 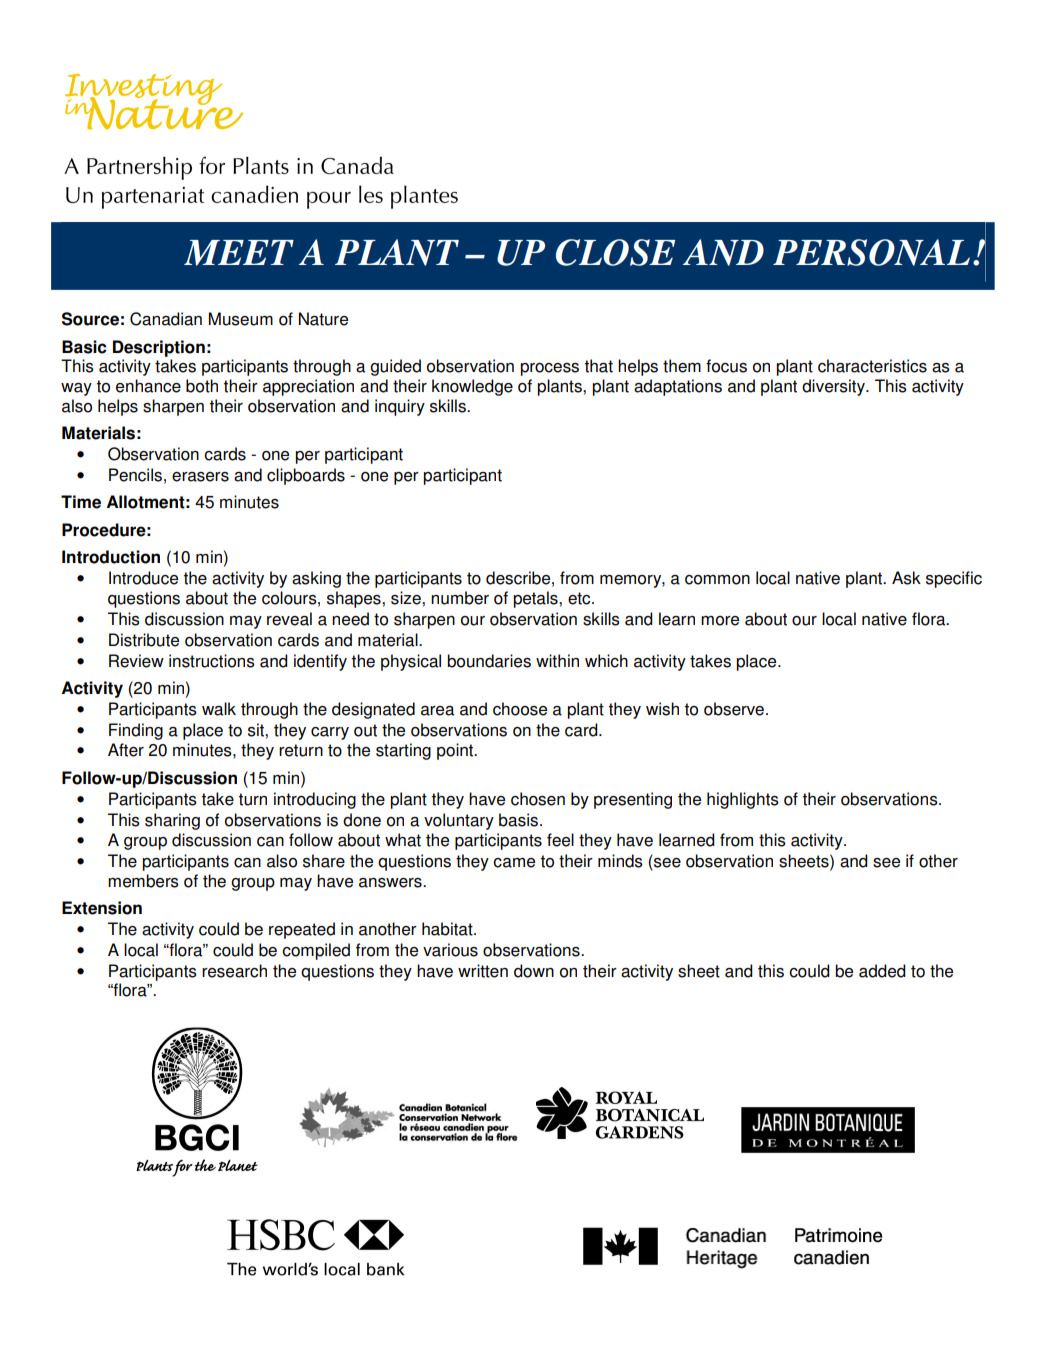 I want to click on Finding, so click(x=136, y=731).
